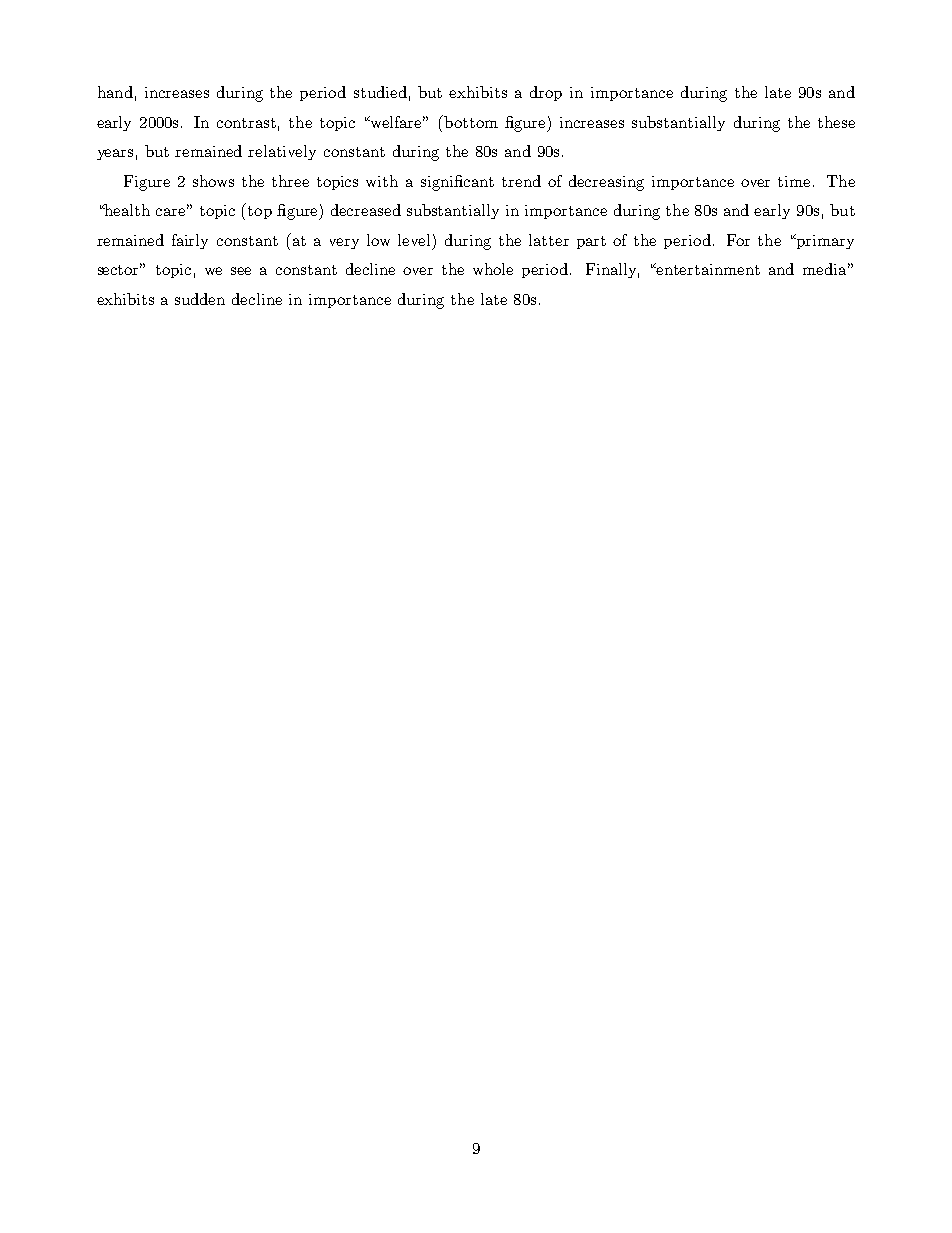 Image resolution: width=952 pixels, height=1233 pixels. What do you see at coordinates (115, 92) in the screenshot?
I see `hand` at bounding box center [115, 92].
